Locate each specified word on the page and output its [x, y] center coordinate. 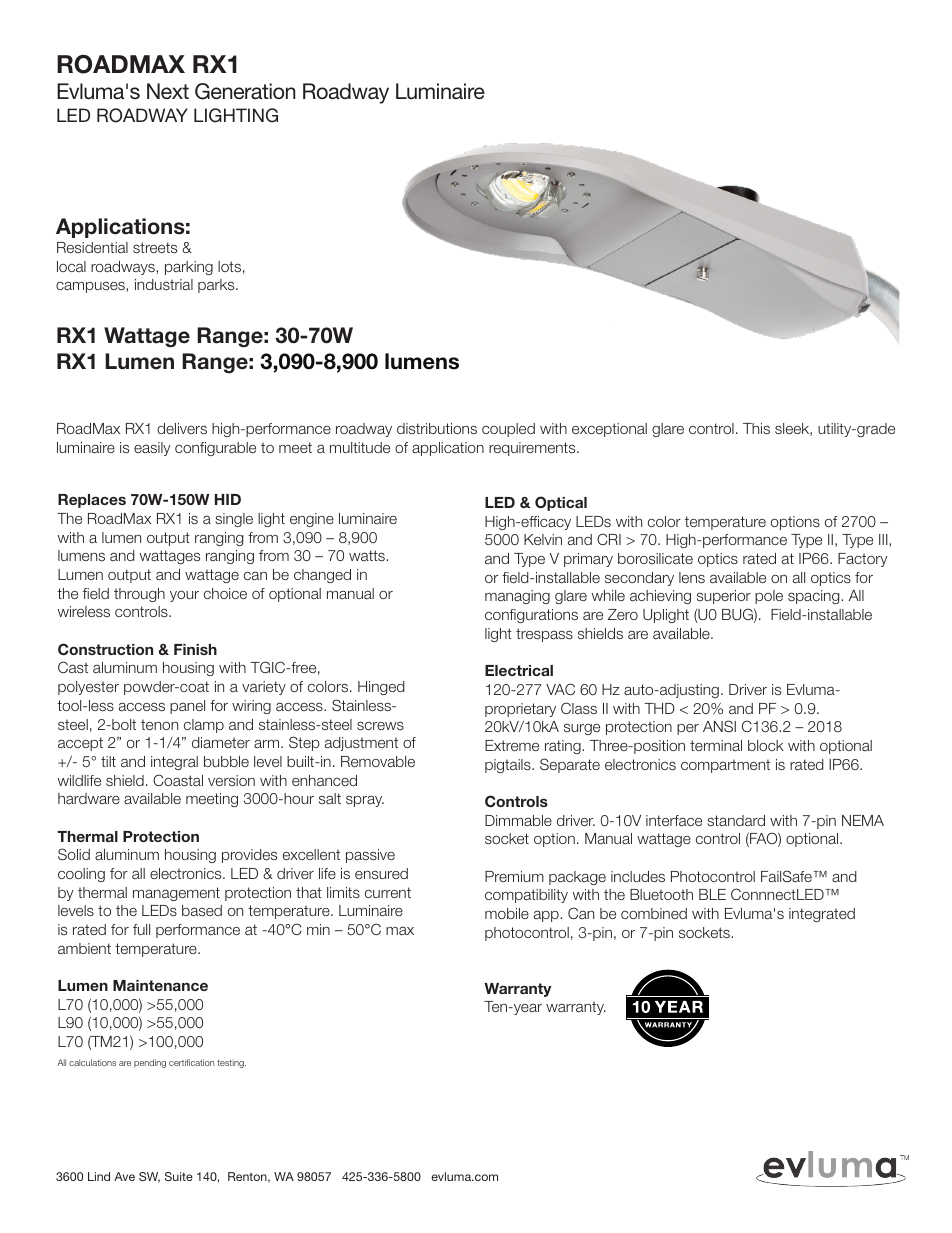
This [756, 428]
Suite [179, 1176]
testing [231, 1063]
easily [152, 449]
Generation [245, 91]
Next [168, 91]
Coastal [178, 780]
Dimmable [518, 820]
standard [736, 820]
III [884, 539]
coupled [508, 430]
